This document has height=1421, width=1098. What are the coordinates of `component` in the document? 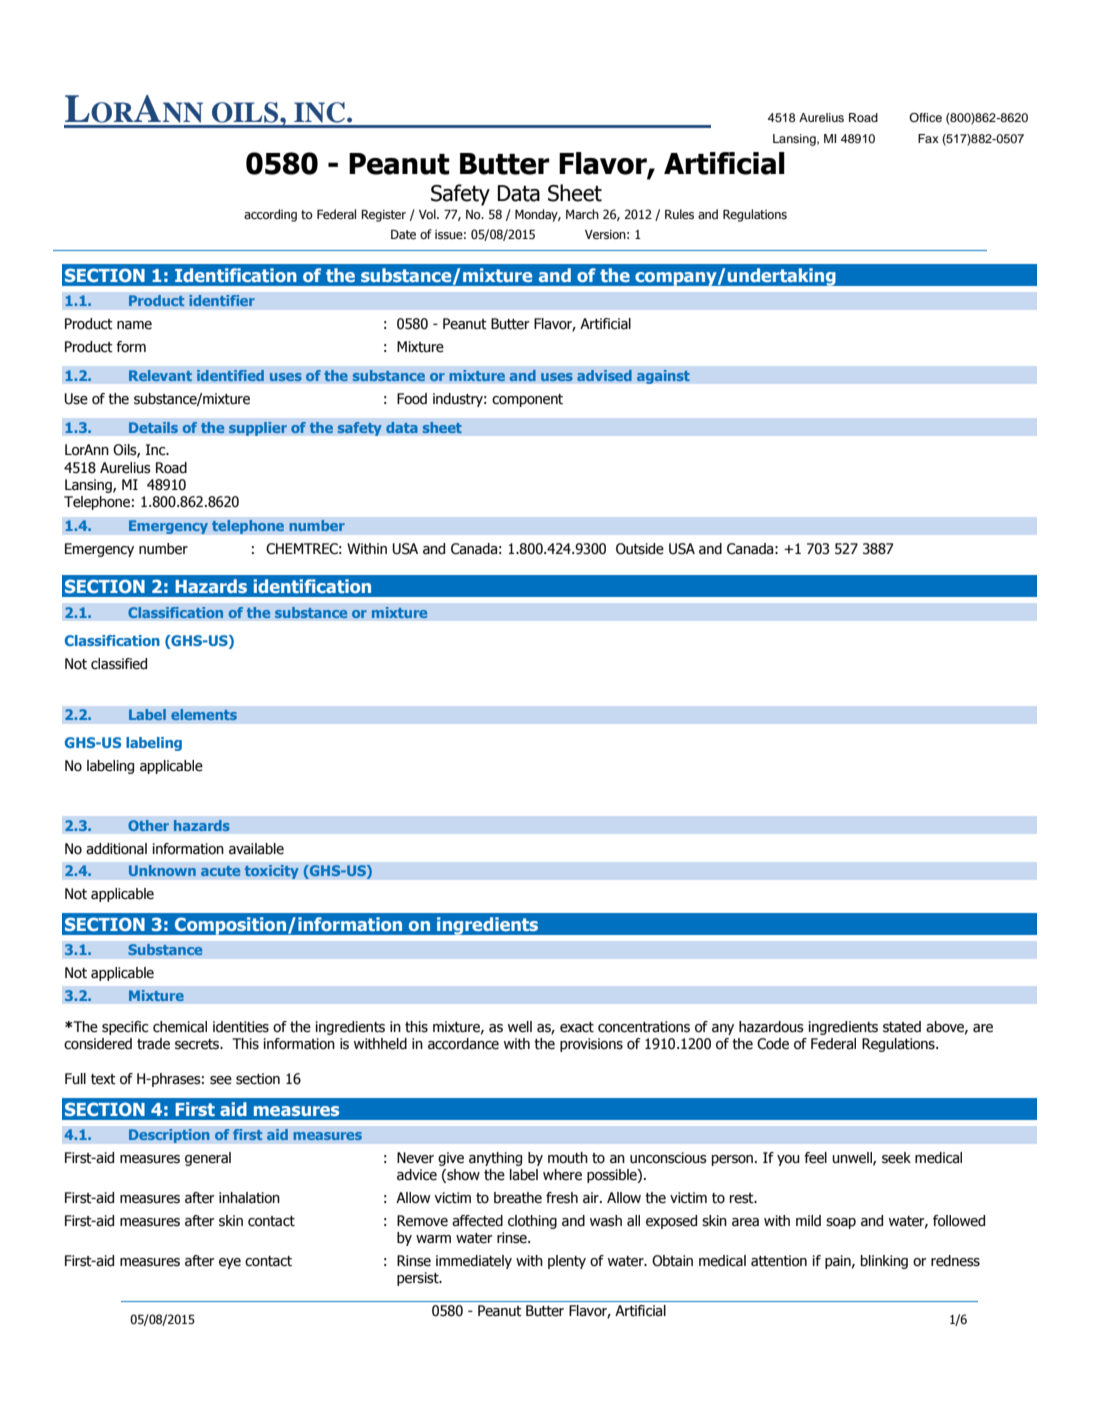 It's located at (527, 400).
